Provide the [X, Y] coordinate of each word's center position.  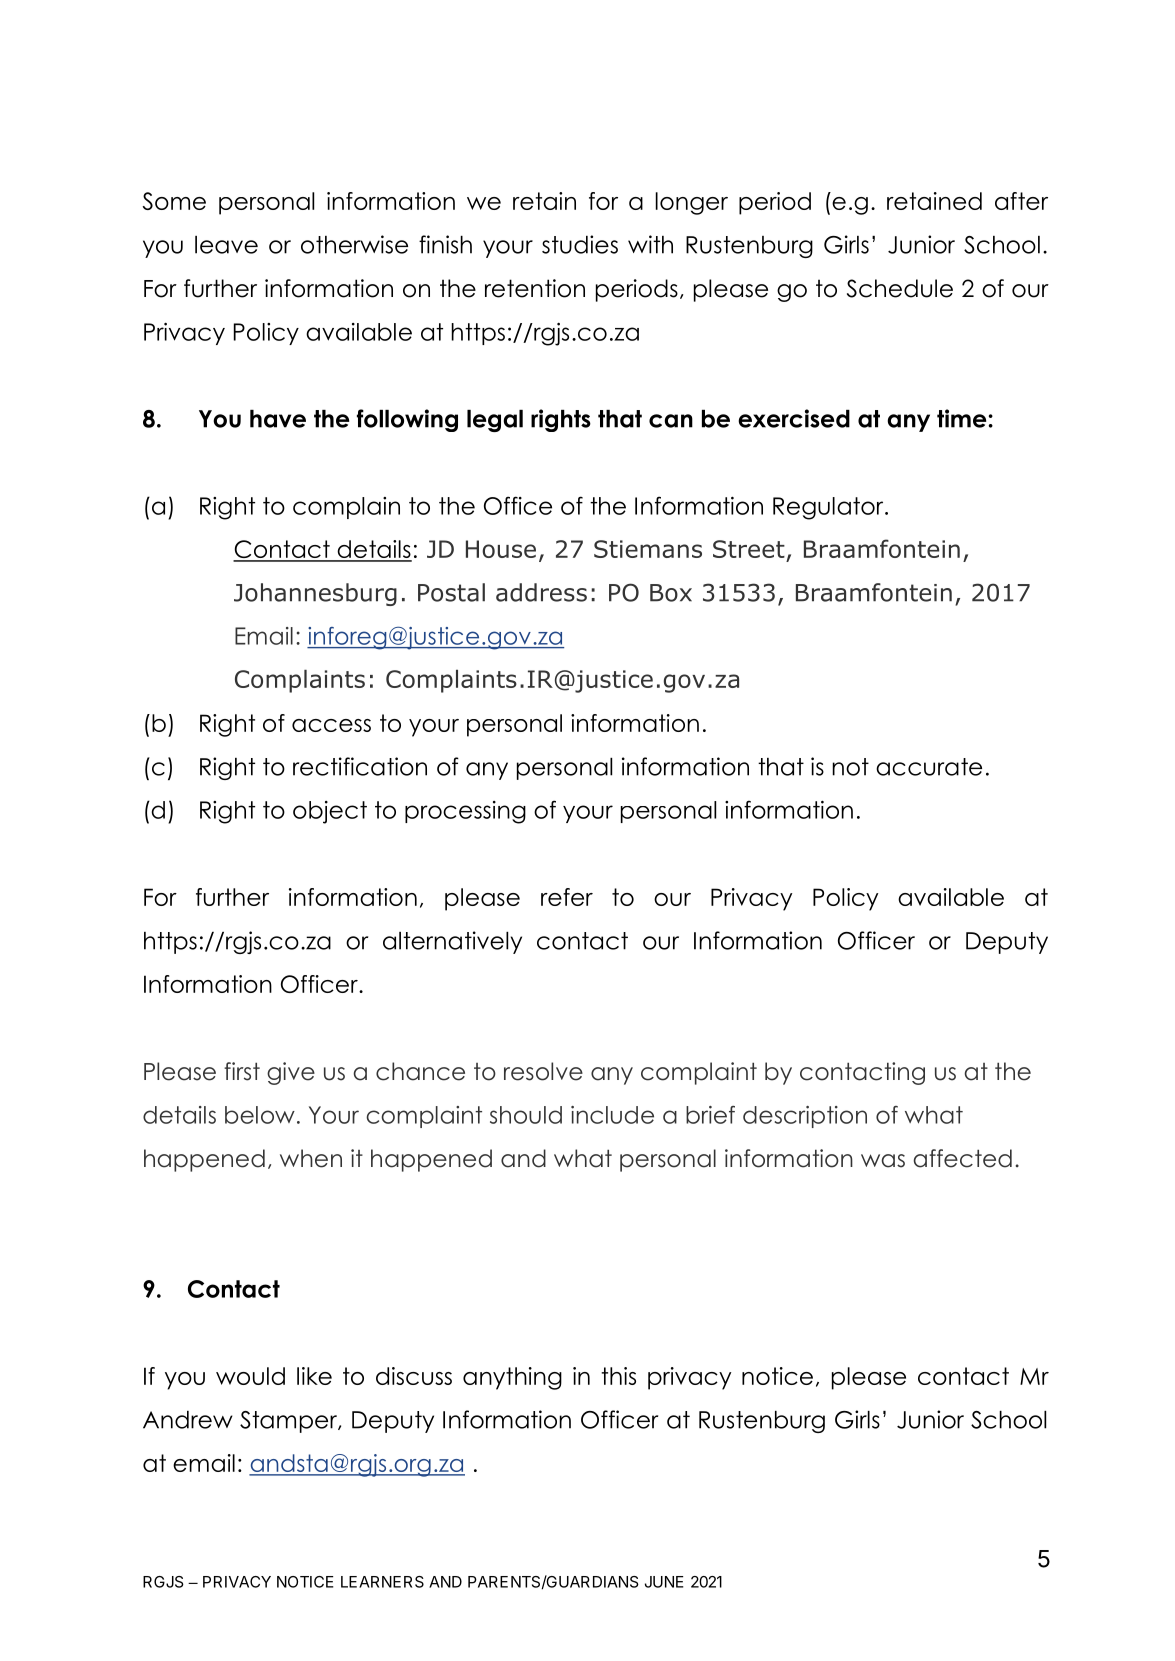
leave [226, 245]
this [618, 1376]
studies [580, 244]
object [330, 812]
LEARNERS [382, 1582]
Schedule [900, 288]
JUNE [664, 1582]
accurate [929, 767]
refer [567, 897]
